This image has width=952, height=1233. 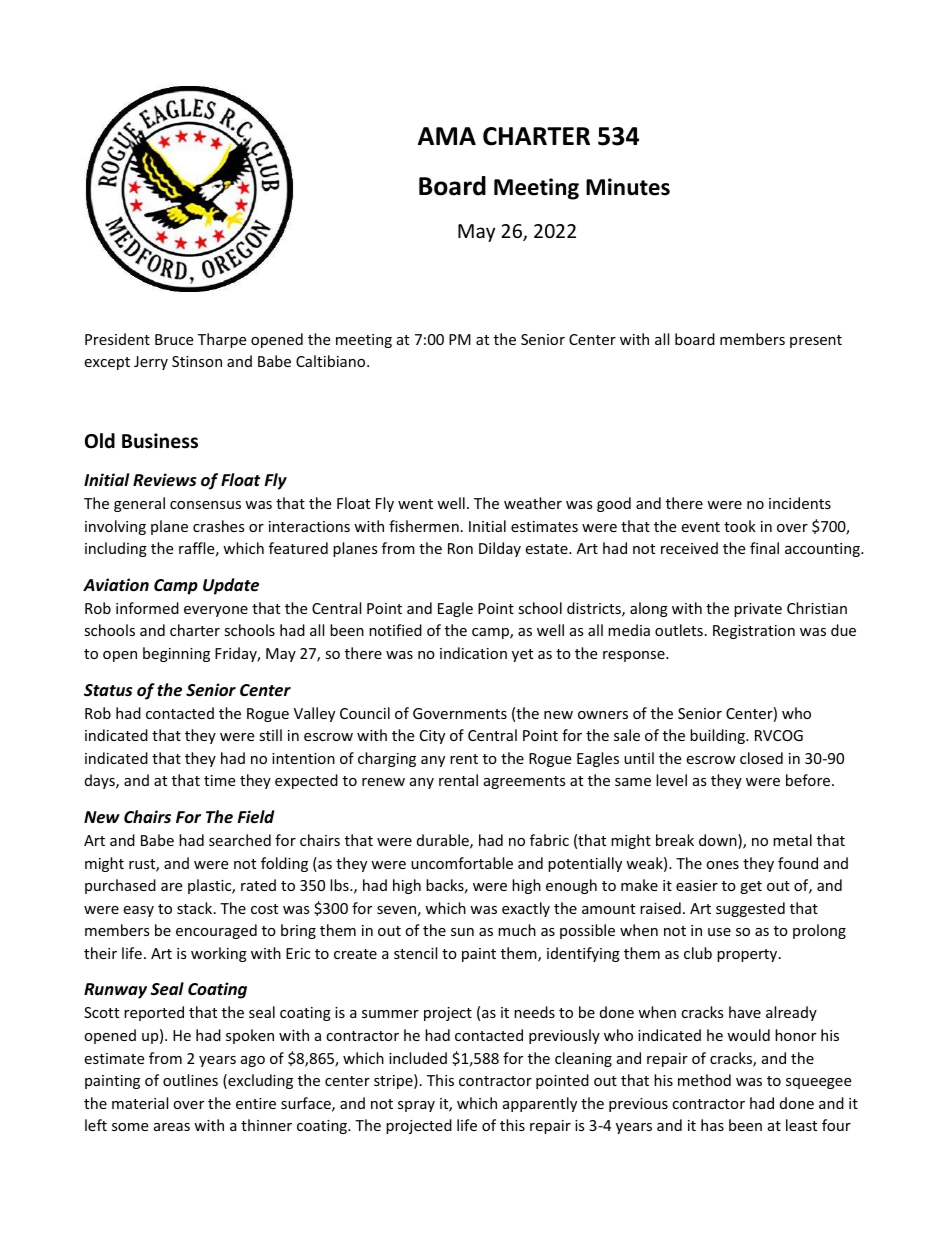 What do you see at coordinates (174, 339) in the image?
I see `Bruce` at bounding box center [174, 339].
